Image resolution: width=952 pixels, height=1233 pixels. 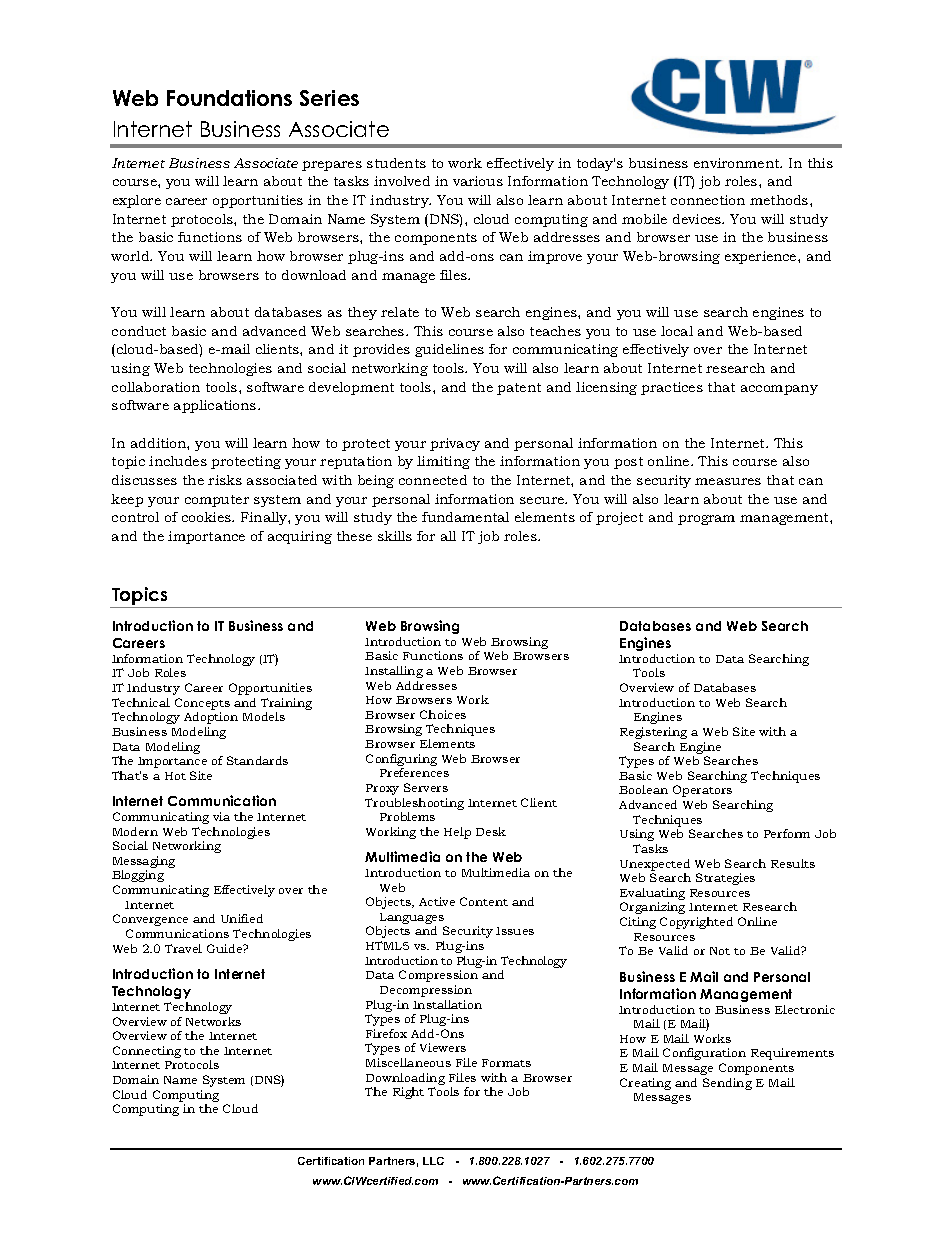 I want to click on practices, so click(x=672, y=388).
